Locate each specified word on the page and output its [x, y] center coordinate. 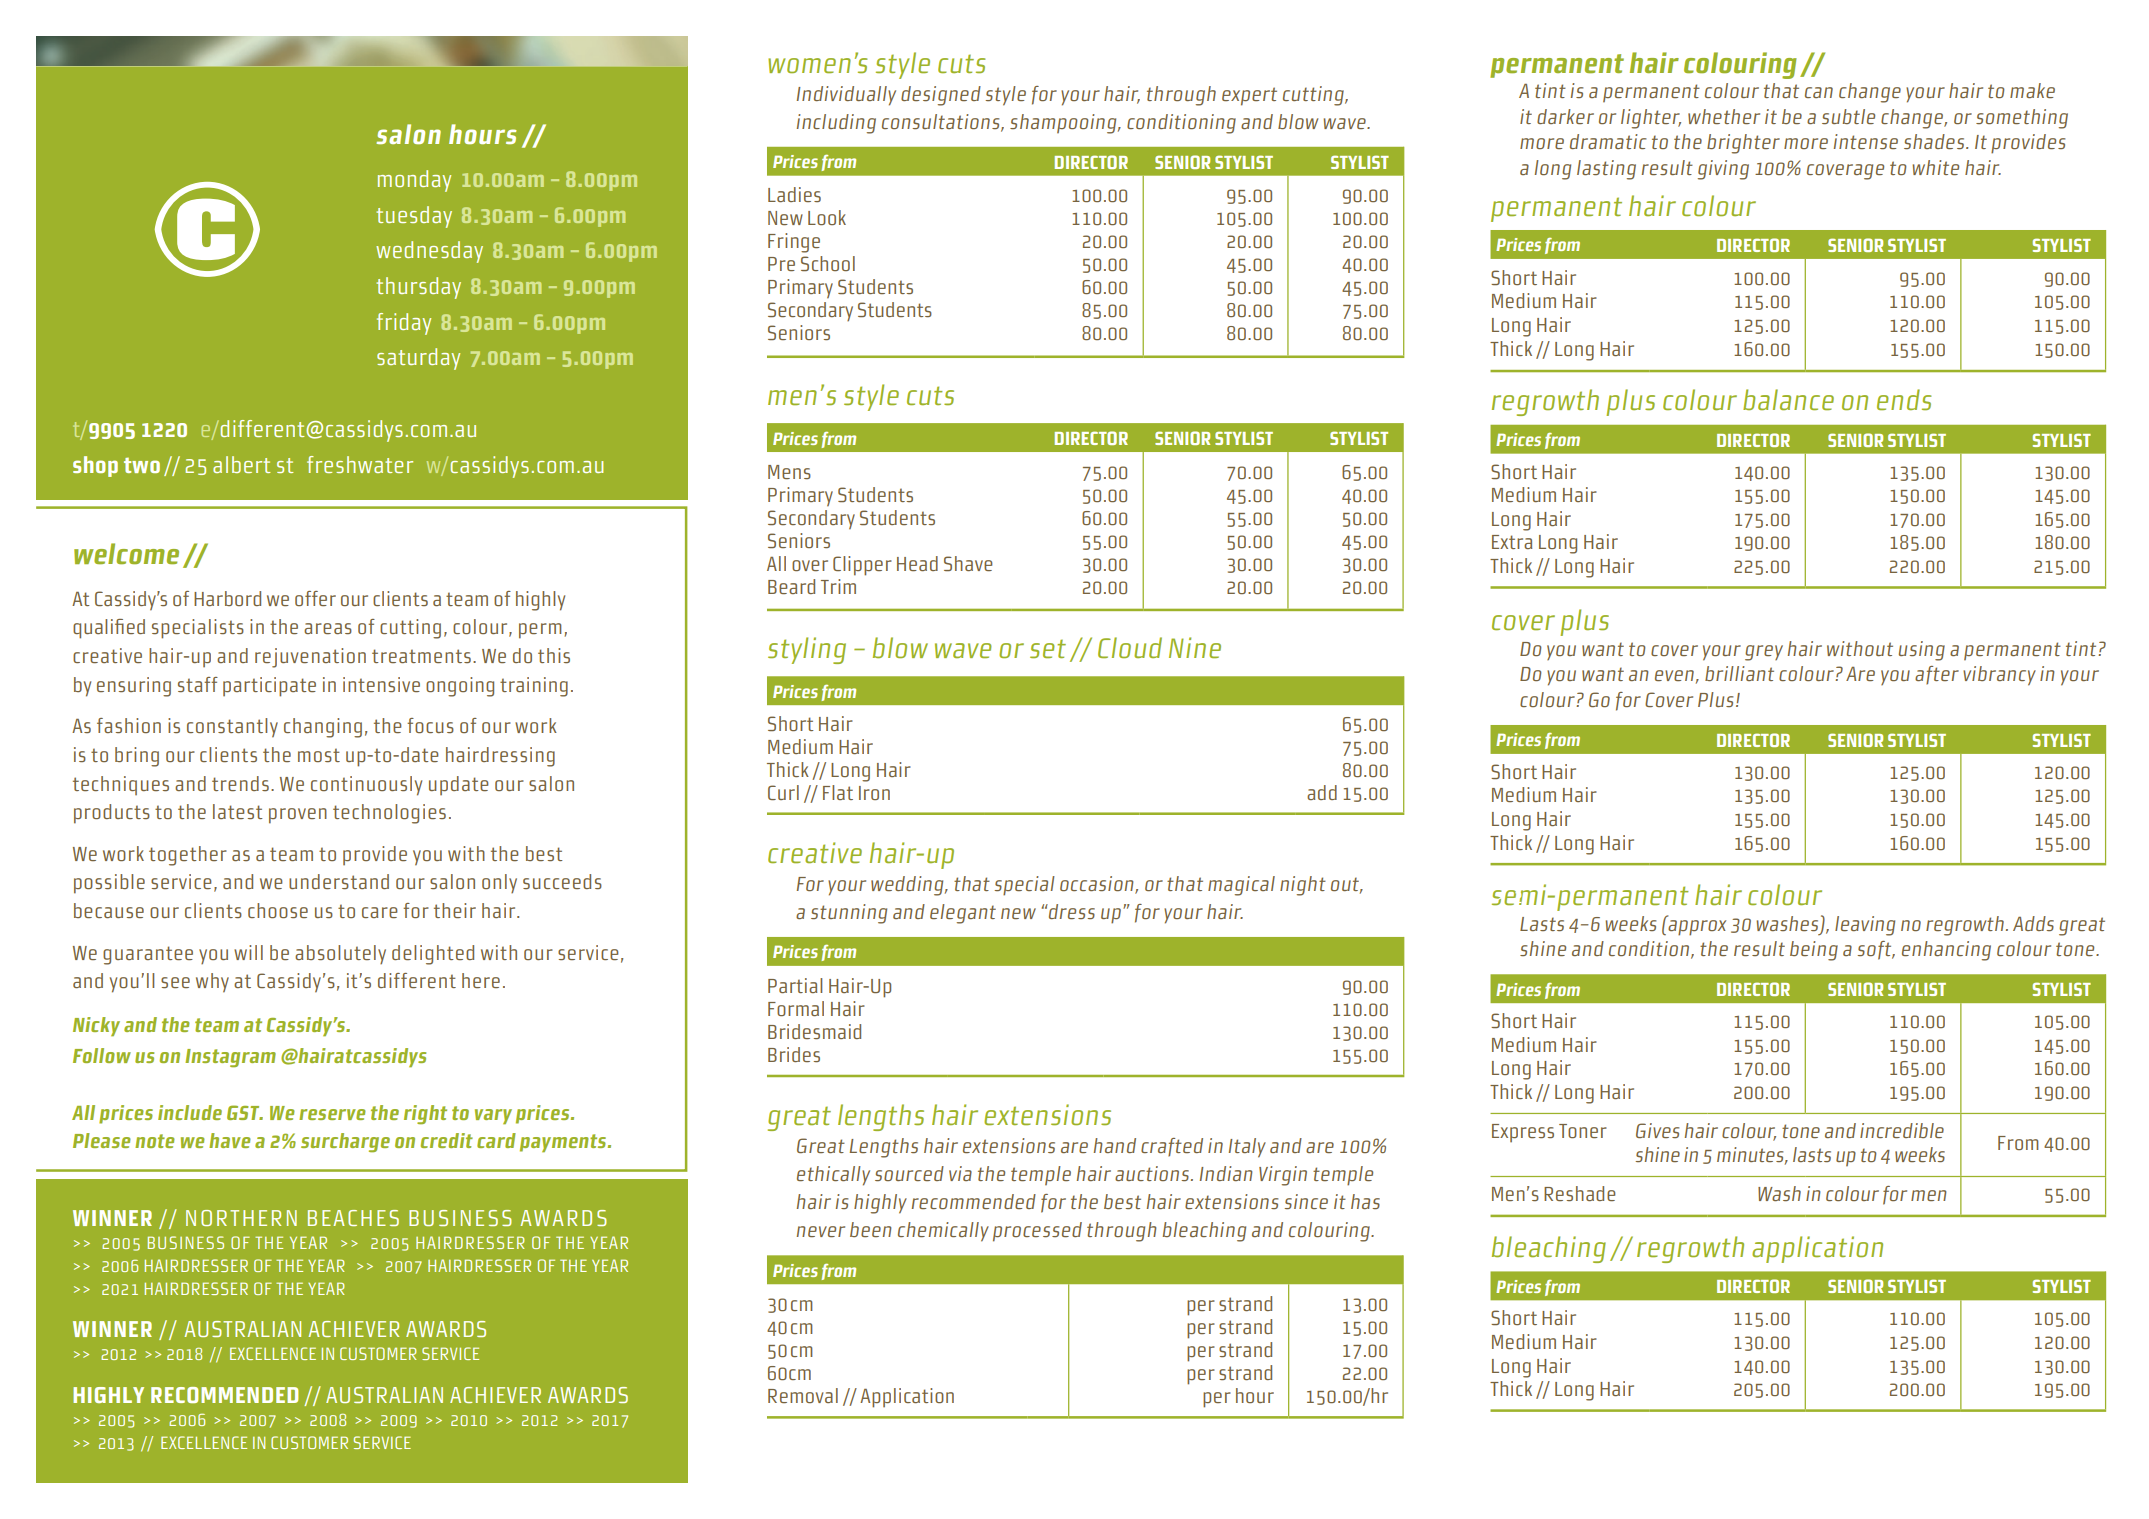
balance [1788, 399]
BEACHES [353, 1218]
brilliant [1739, 673]
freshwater [360, 464]
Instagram [230, 1058]
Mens [789, 472]
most [319, 755]
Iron [874, 793]
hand [1115, 1145]
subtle [1848, 116]
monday [414, 181]
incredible [1902, 1130]
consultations [942, 122]
